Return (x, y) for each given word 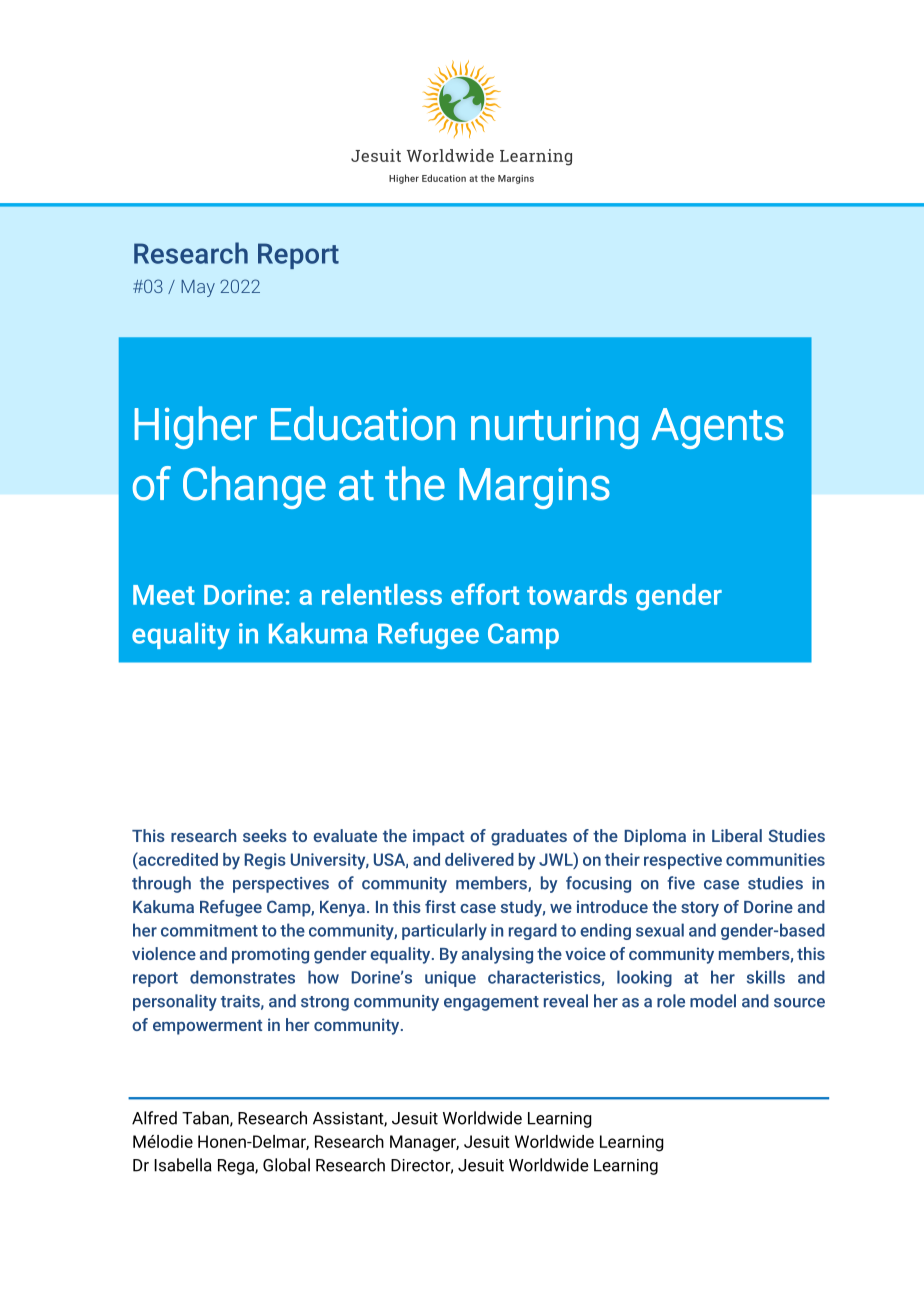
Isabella (183, 1165)
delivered (479, 859)
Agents (718, 428)
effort (485, 594)
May (198, 288)
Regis (265, 861)
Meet (164, 595)
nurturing (554, 428)
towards (577, 594)
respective (683, 861)
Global (286, 1165)
